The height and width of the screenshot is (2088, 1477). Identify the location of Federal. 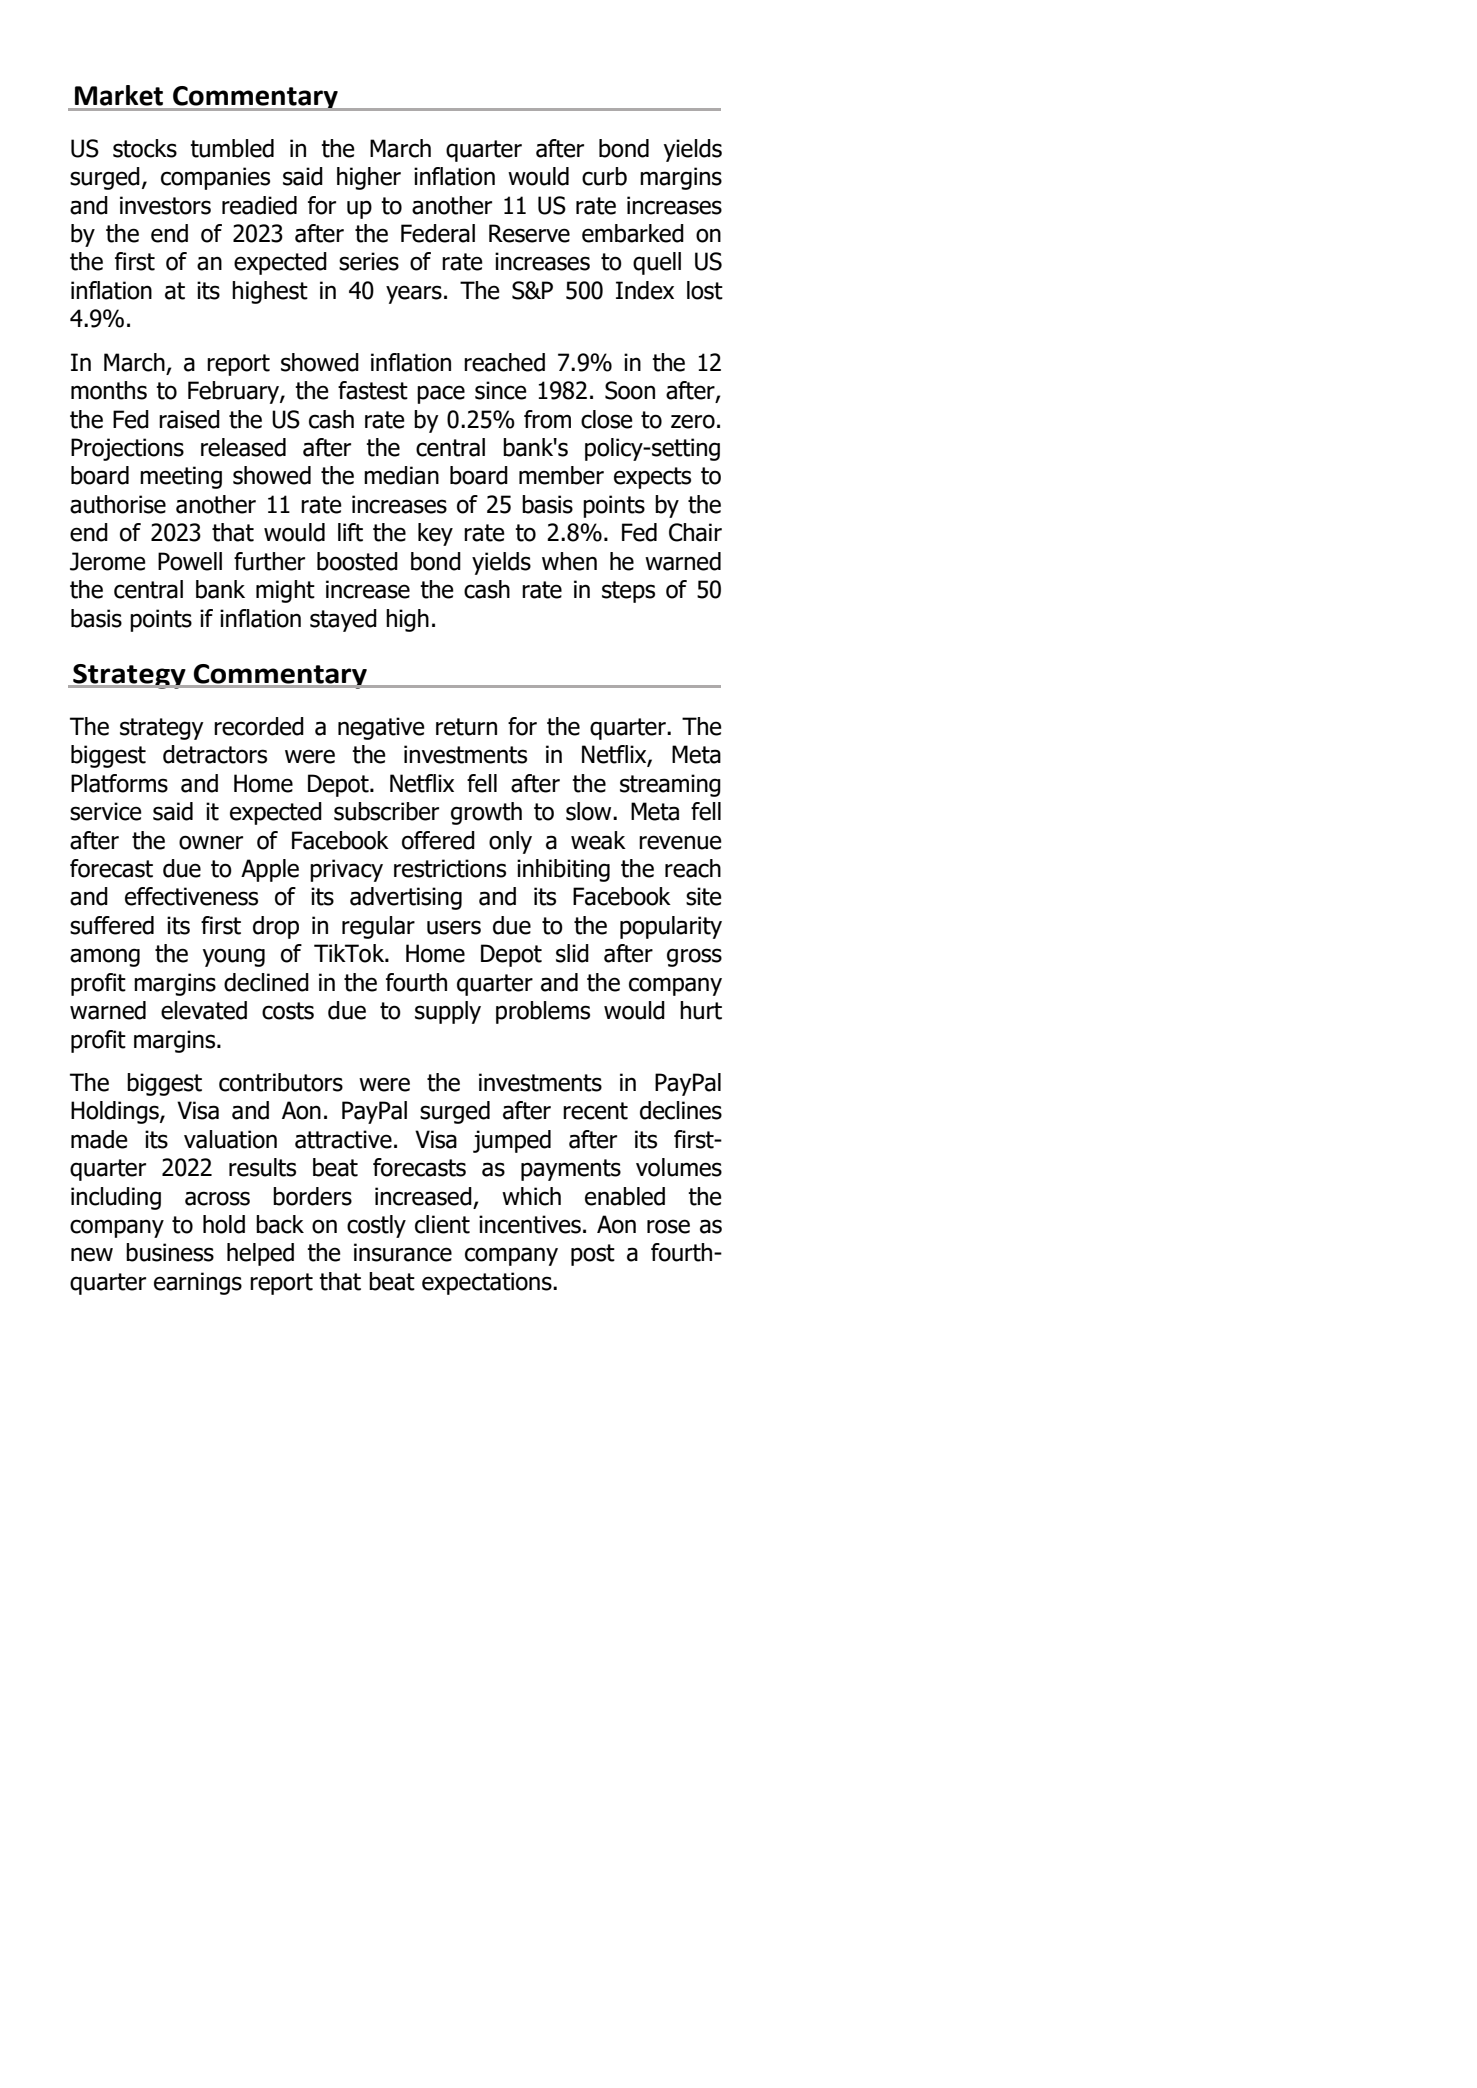
(438, 233).
